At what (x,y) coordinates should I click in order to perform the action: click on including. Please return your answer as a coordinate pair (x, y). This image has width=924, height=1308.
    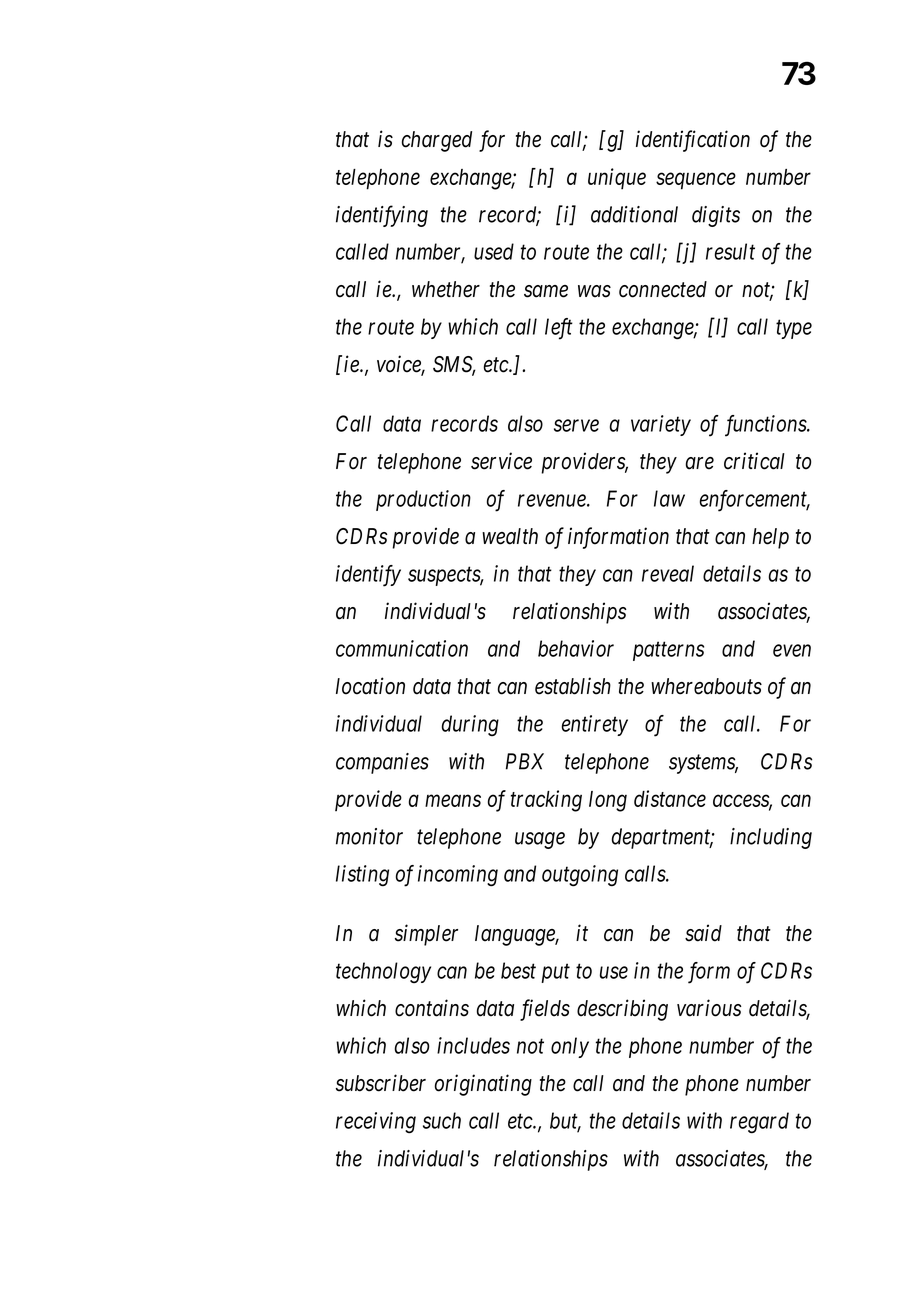
    Looking at the image, I should click on (771, 838).
